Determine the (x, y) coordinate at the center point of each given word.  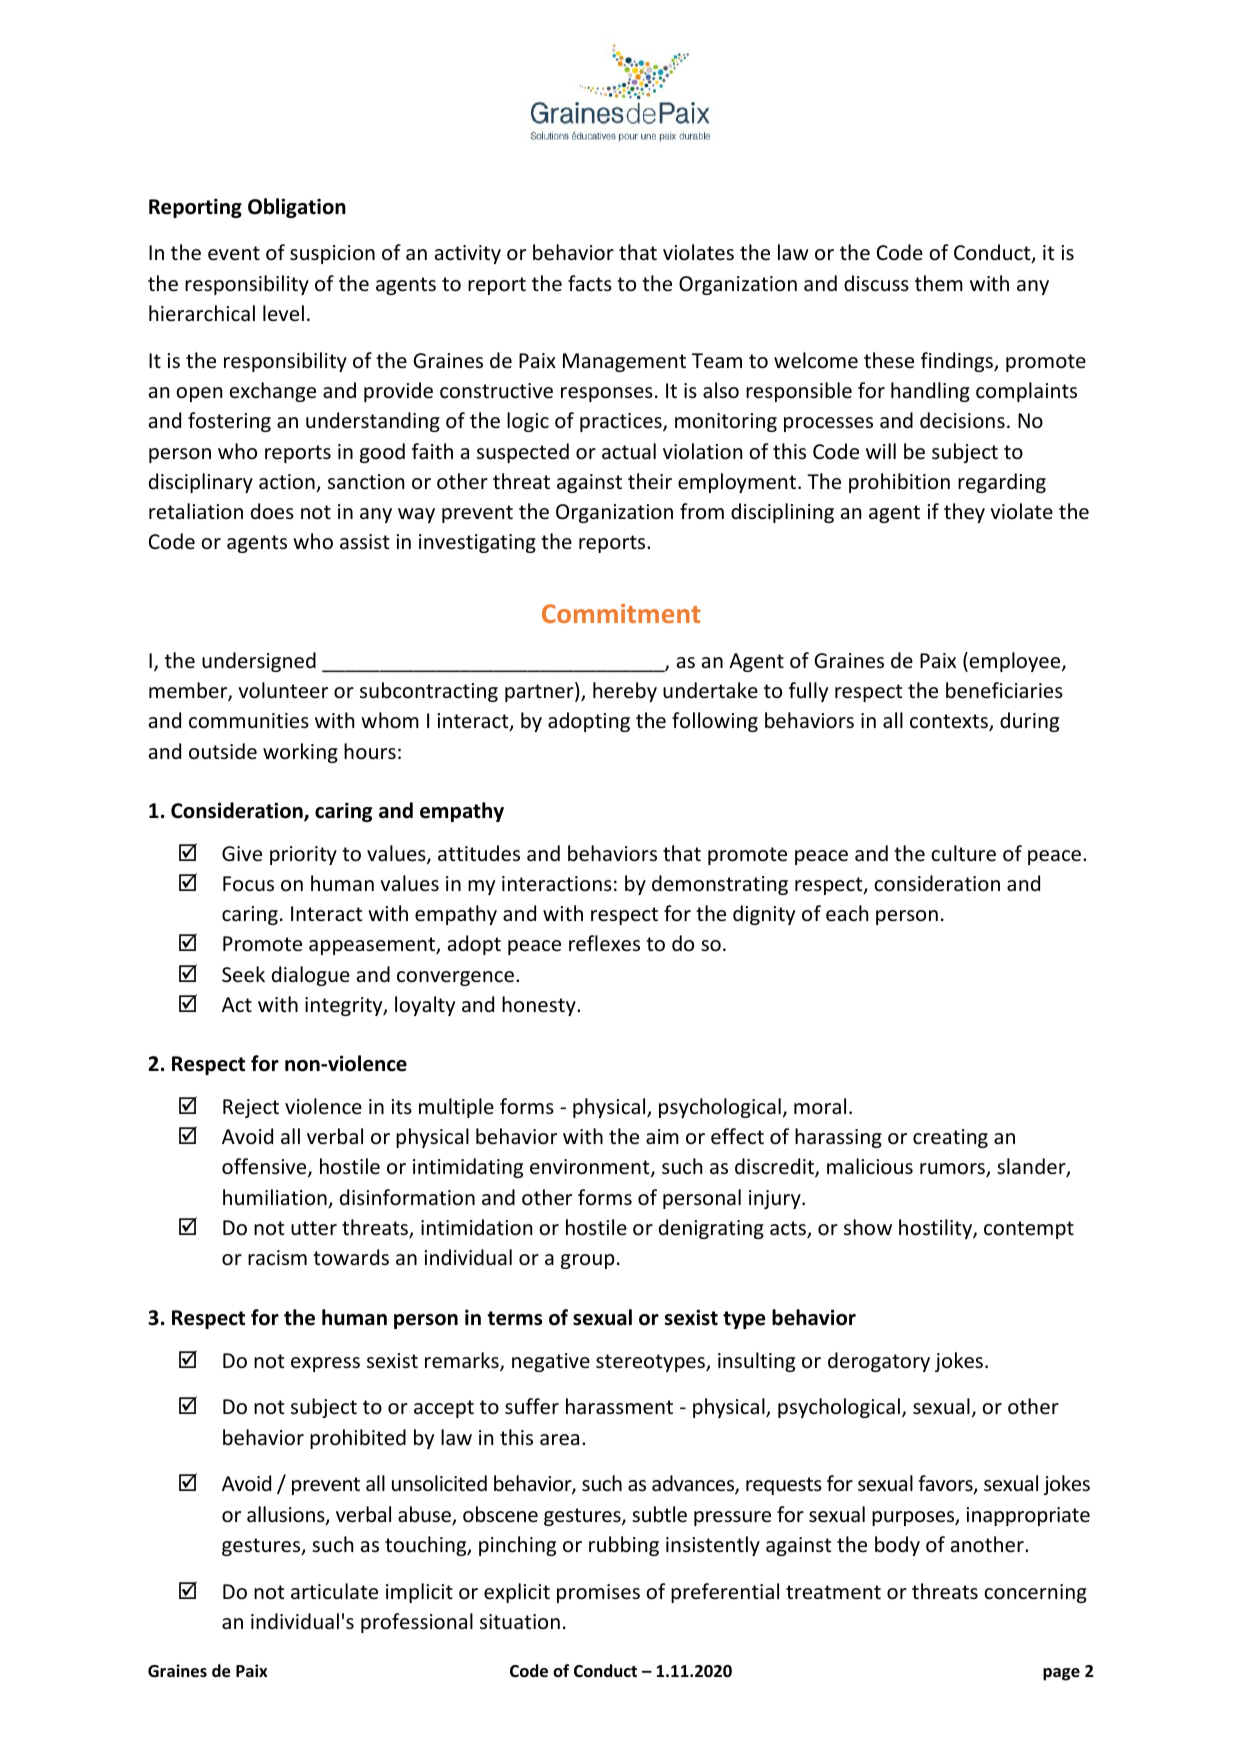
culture (963, 853)
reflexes (604, 943)
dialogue (311, 976)
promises (598, 1593)
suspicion (332, 254)
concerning (1035, 1593)
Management (624, 362)
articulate (334, 1591)
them (939, 283)
